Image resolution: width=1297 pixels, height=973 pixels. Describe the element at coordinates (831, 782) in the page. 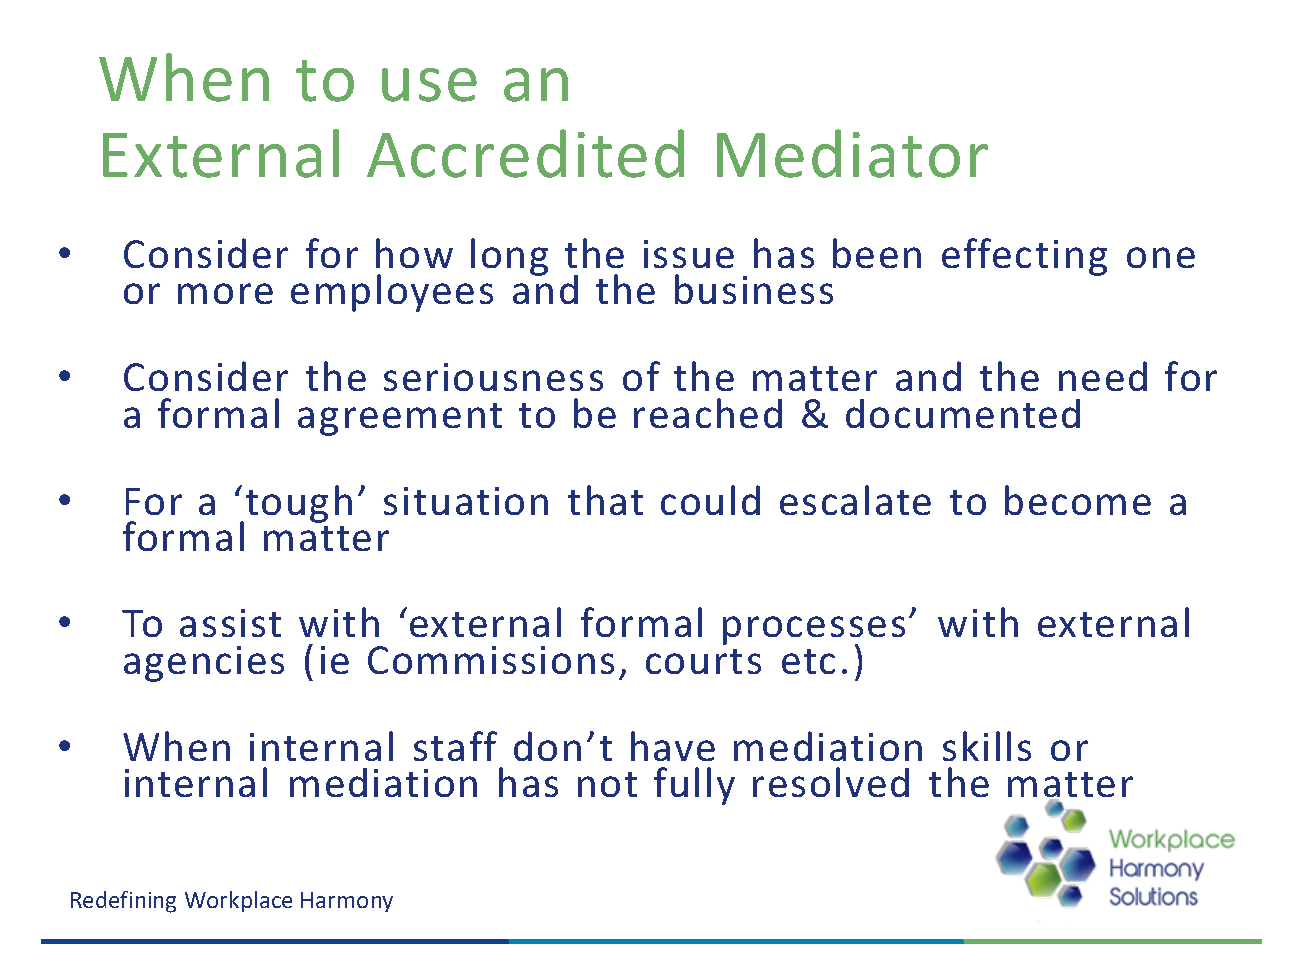

I see `resolved` at that location.
